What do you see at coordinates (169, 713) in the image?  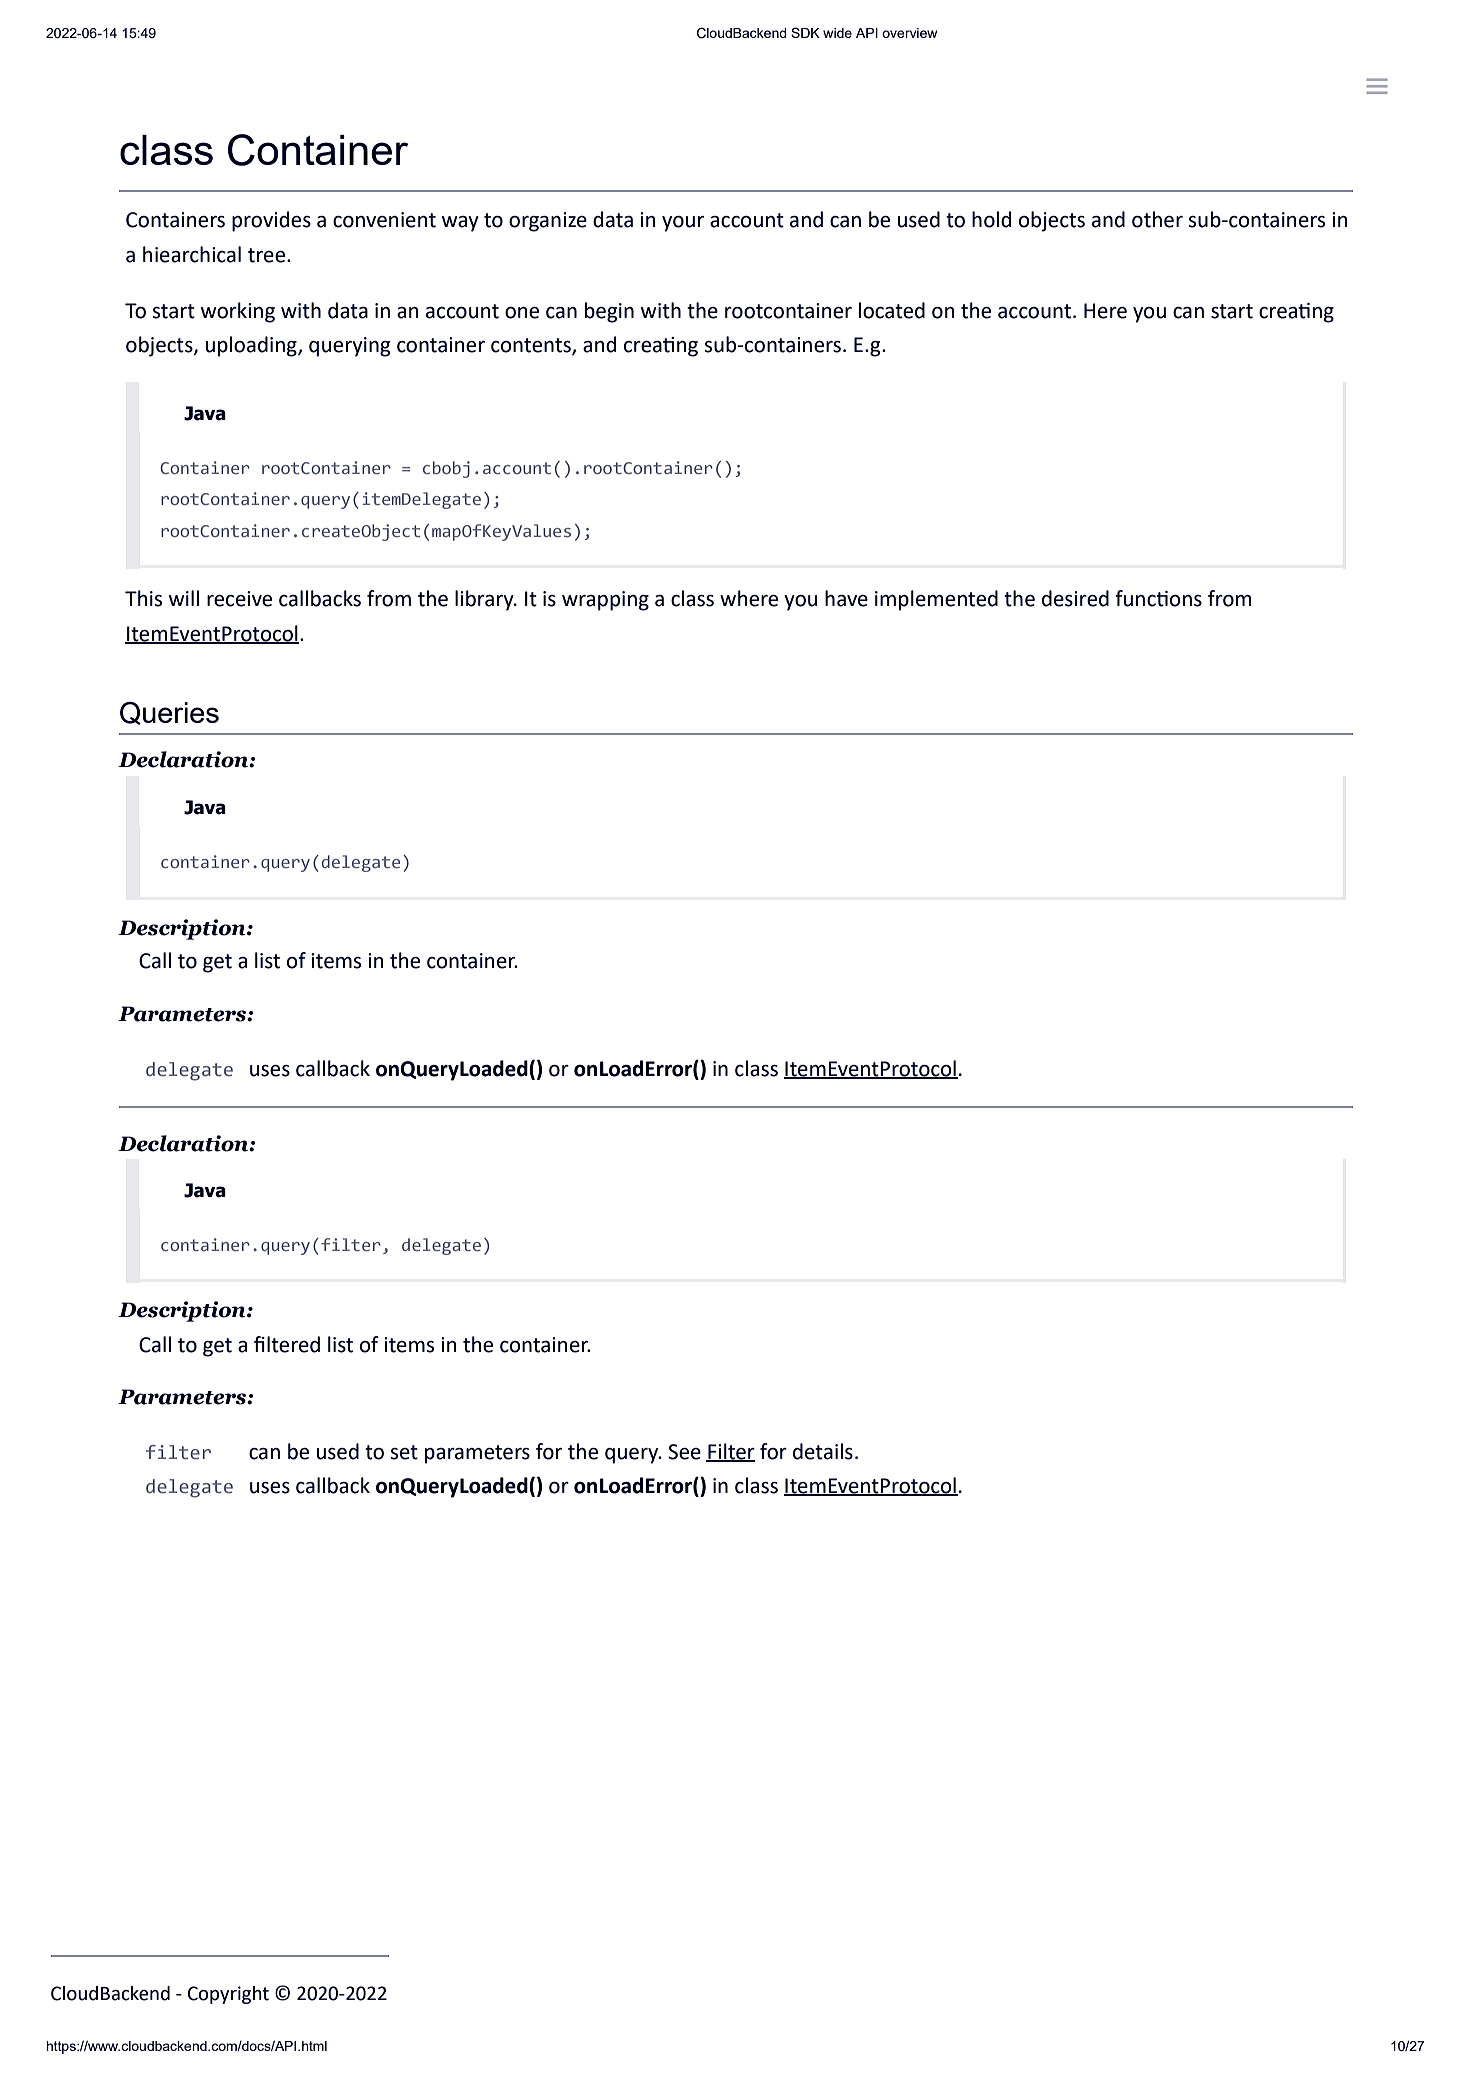 I see `Queries` at bounding box center [169, 713].
